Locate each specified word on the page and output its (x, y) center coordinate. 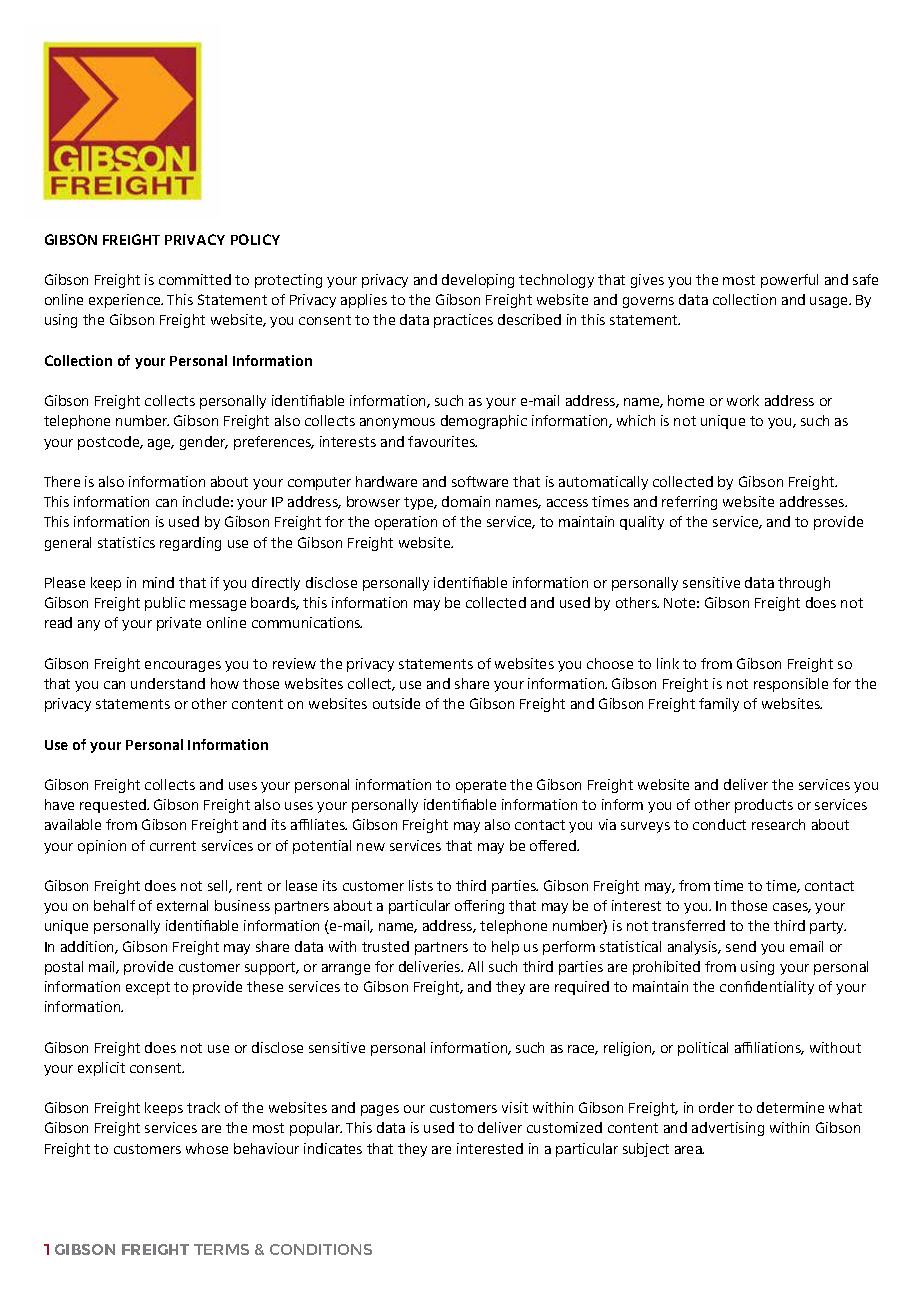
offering (479, 907)
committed (195, 279)
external (182, 905)
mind (158, 582)
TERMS (221, 1249)
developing (478, 281)
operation (406, 523)
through (804, 584)
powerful (789, 281)
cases (792, 908)
